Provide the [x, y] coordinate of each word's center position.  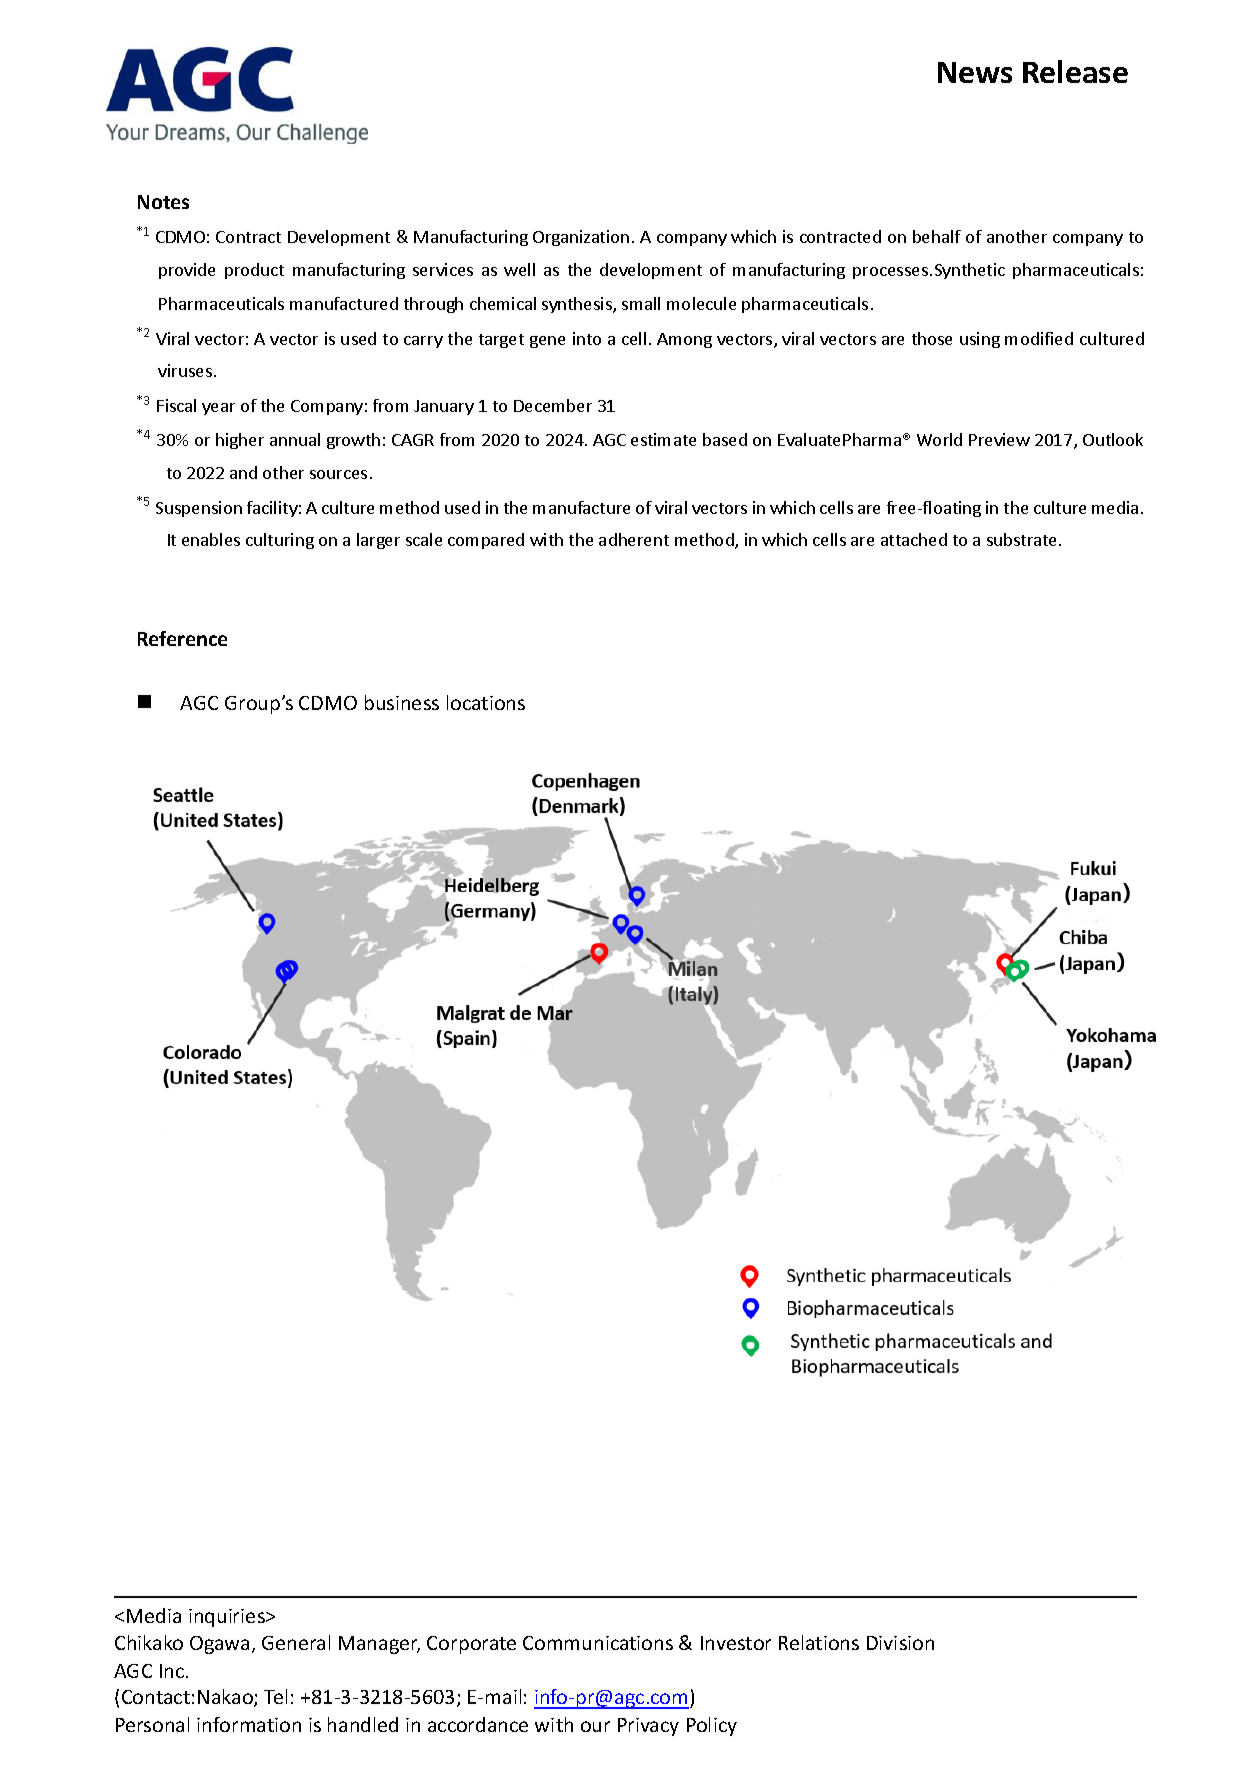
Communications [598, 1643]
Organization [581, 238]
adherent [634, 539]
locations [486, 702]
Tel [275, 1696]
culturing [280, 541]
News [975, 72]
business [402, 702]
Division [900, 1643]
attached [914, 539]
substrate [1023, 539]
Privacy [648, 1727]
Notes [163, 202]
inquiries [228, 1618]
